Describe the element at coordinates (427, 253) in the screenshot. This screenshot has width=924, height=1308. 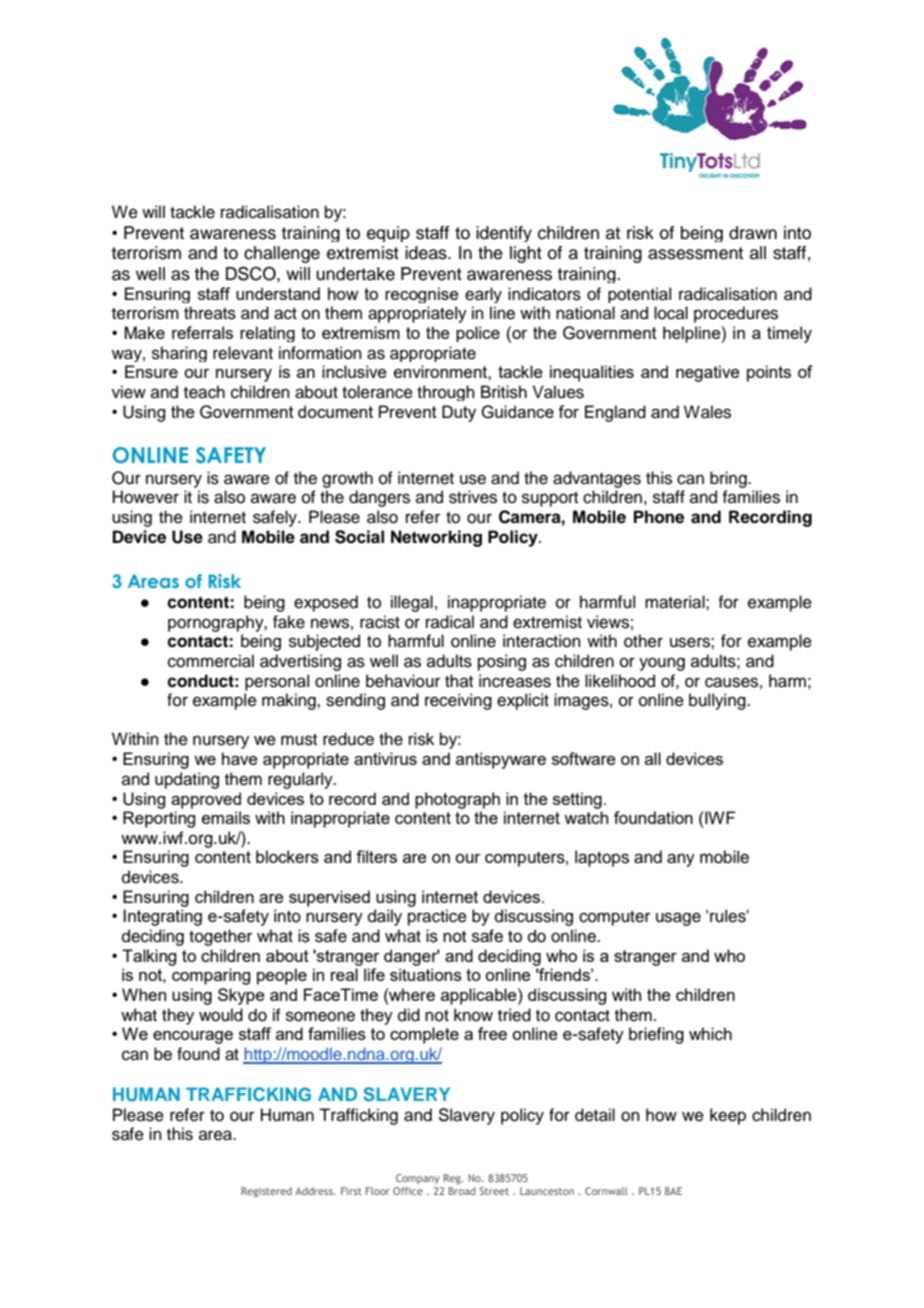
I see `ideas` at that location.
